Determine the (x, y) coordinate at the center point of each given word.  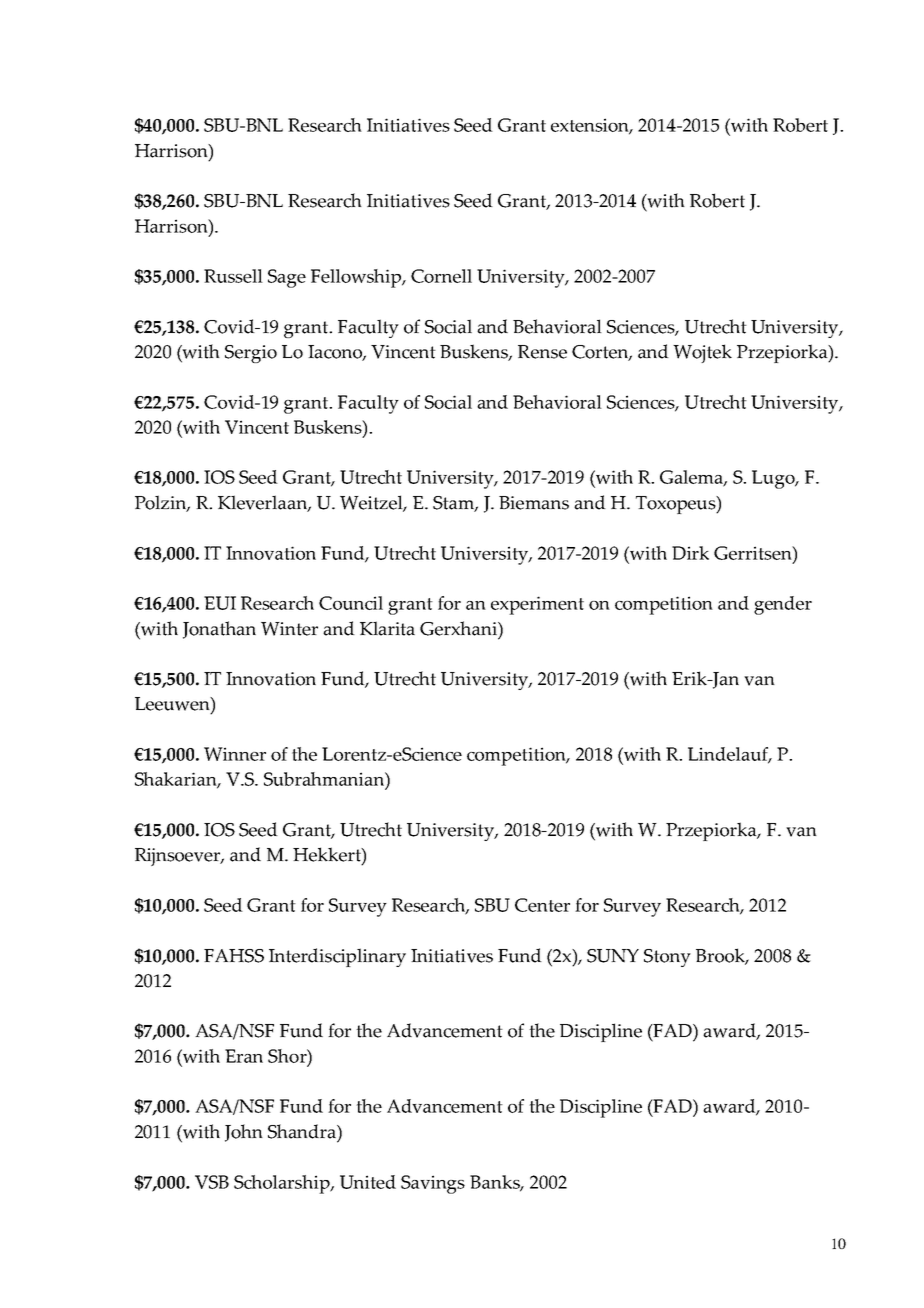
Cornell (441, 276)
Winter (289, 629)
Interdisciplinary (337, 957)
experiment (537, 605)
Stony (667, 958)
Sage (287, 278)
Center (542, 905)
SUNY (613, 956)
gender (783, 605)
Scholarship (283, 1184)
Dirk (690, 553)
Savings (433, 1184)
